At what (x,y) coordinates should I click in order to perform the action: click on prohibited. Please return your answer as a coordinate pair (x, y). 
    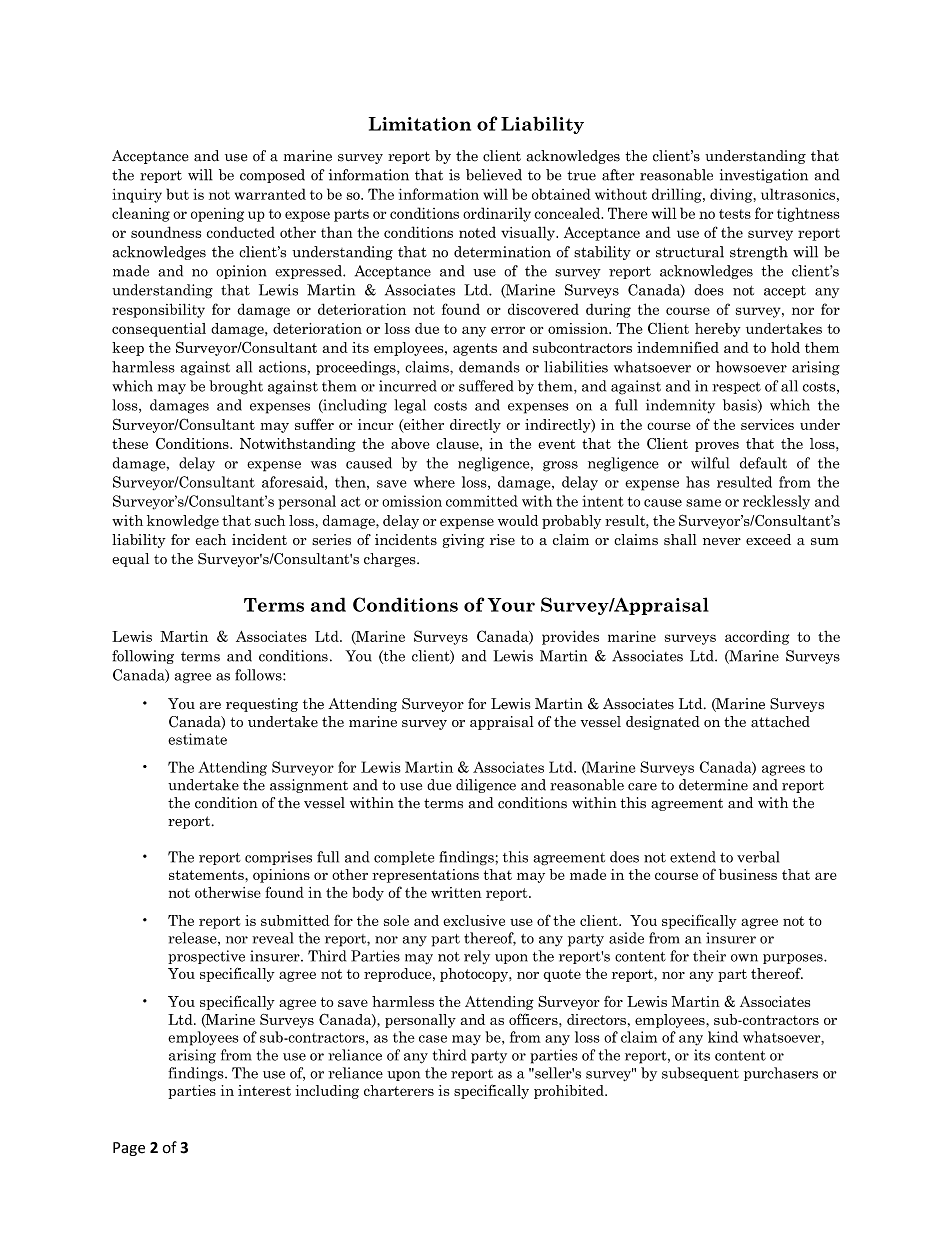
    Looking at the image, I should click on (570, 1092).
